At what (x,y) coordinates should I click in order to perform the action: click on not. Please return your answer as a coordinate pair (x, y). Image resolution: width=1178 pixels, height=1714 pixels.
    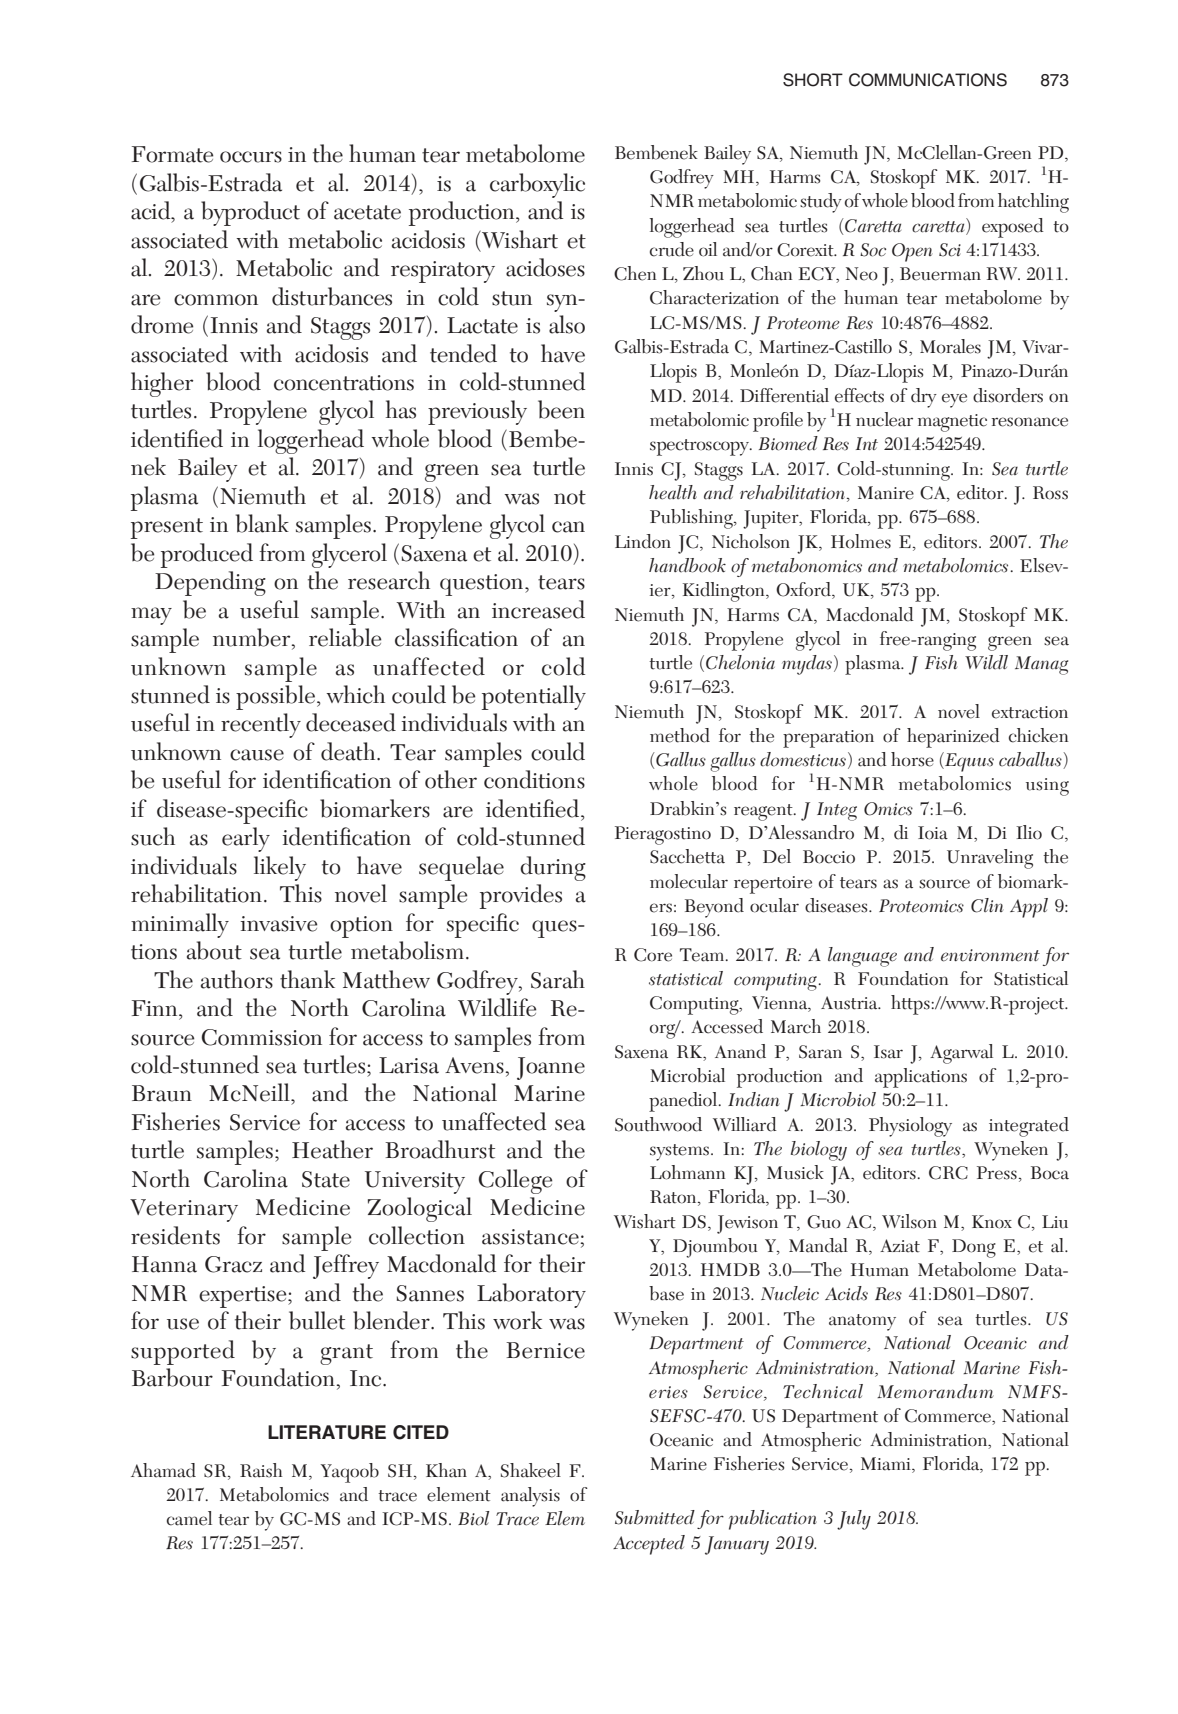
    Looking at the image, I should click on (570, 497).
